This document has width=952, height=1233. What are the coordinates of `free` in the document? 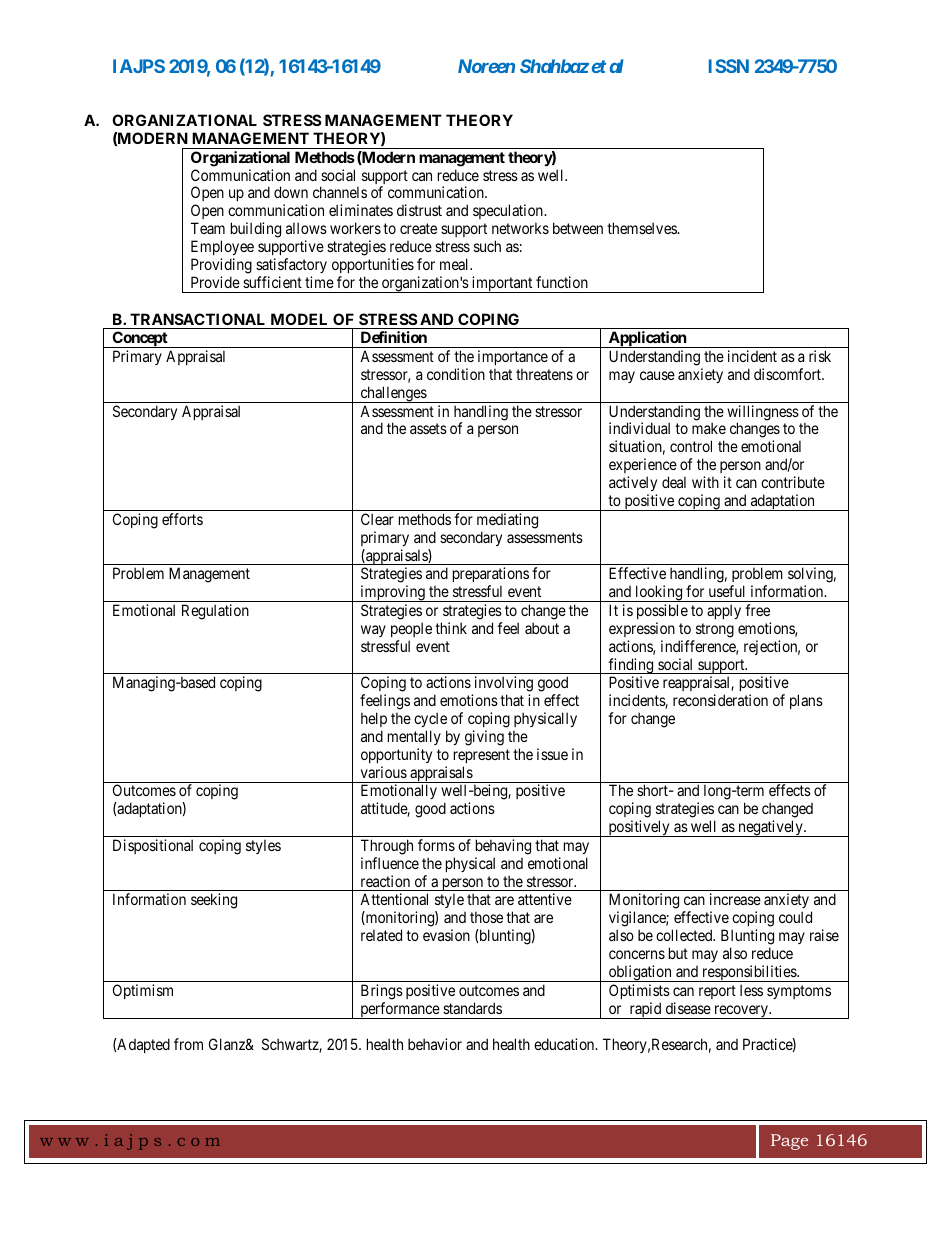 It's located at (757, 610).
